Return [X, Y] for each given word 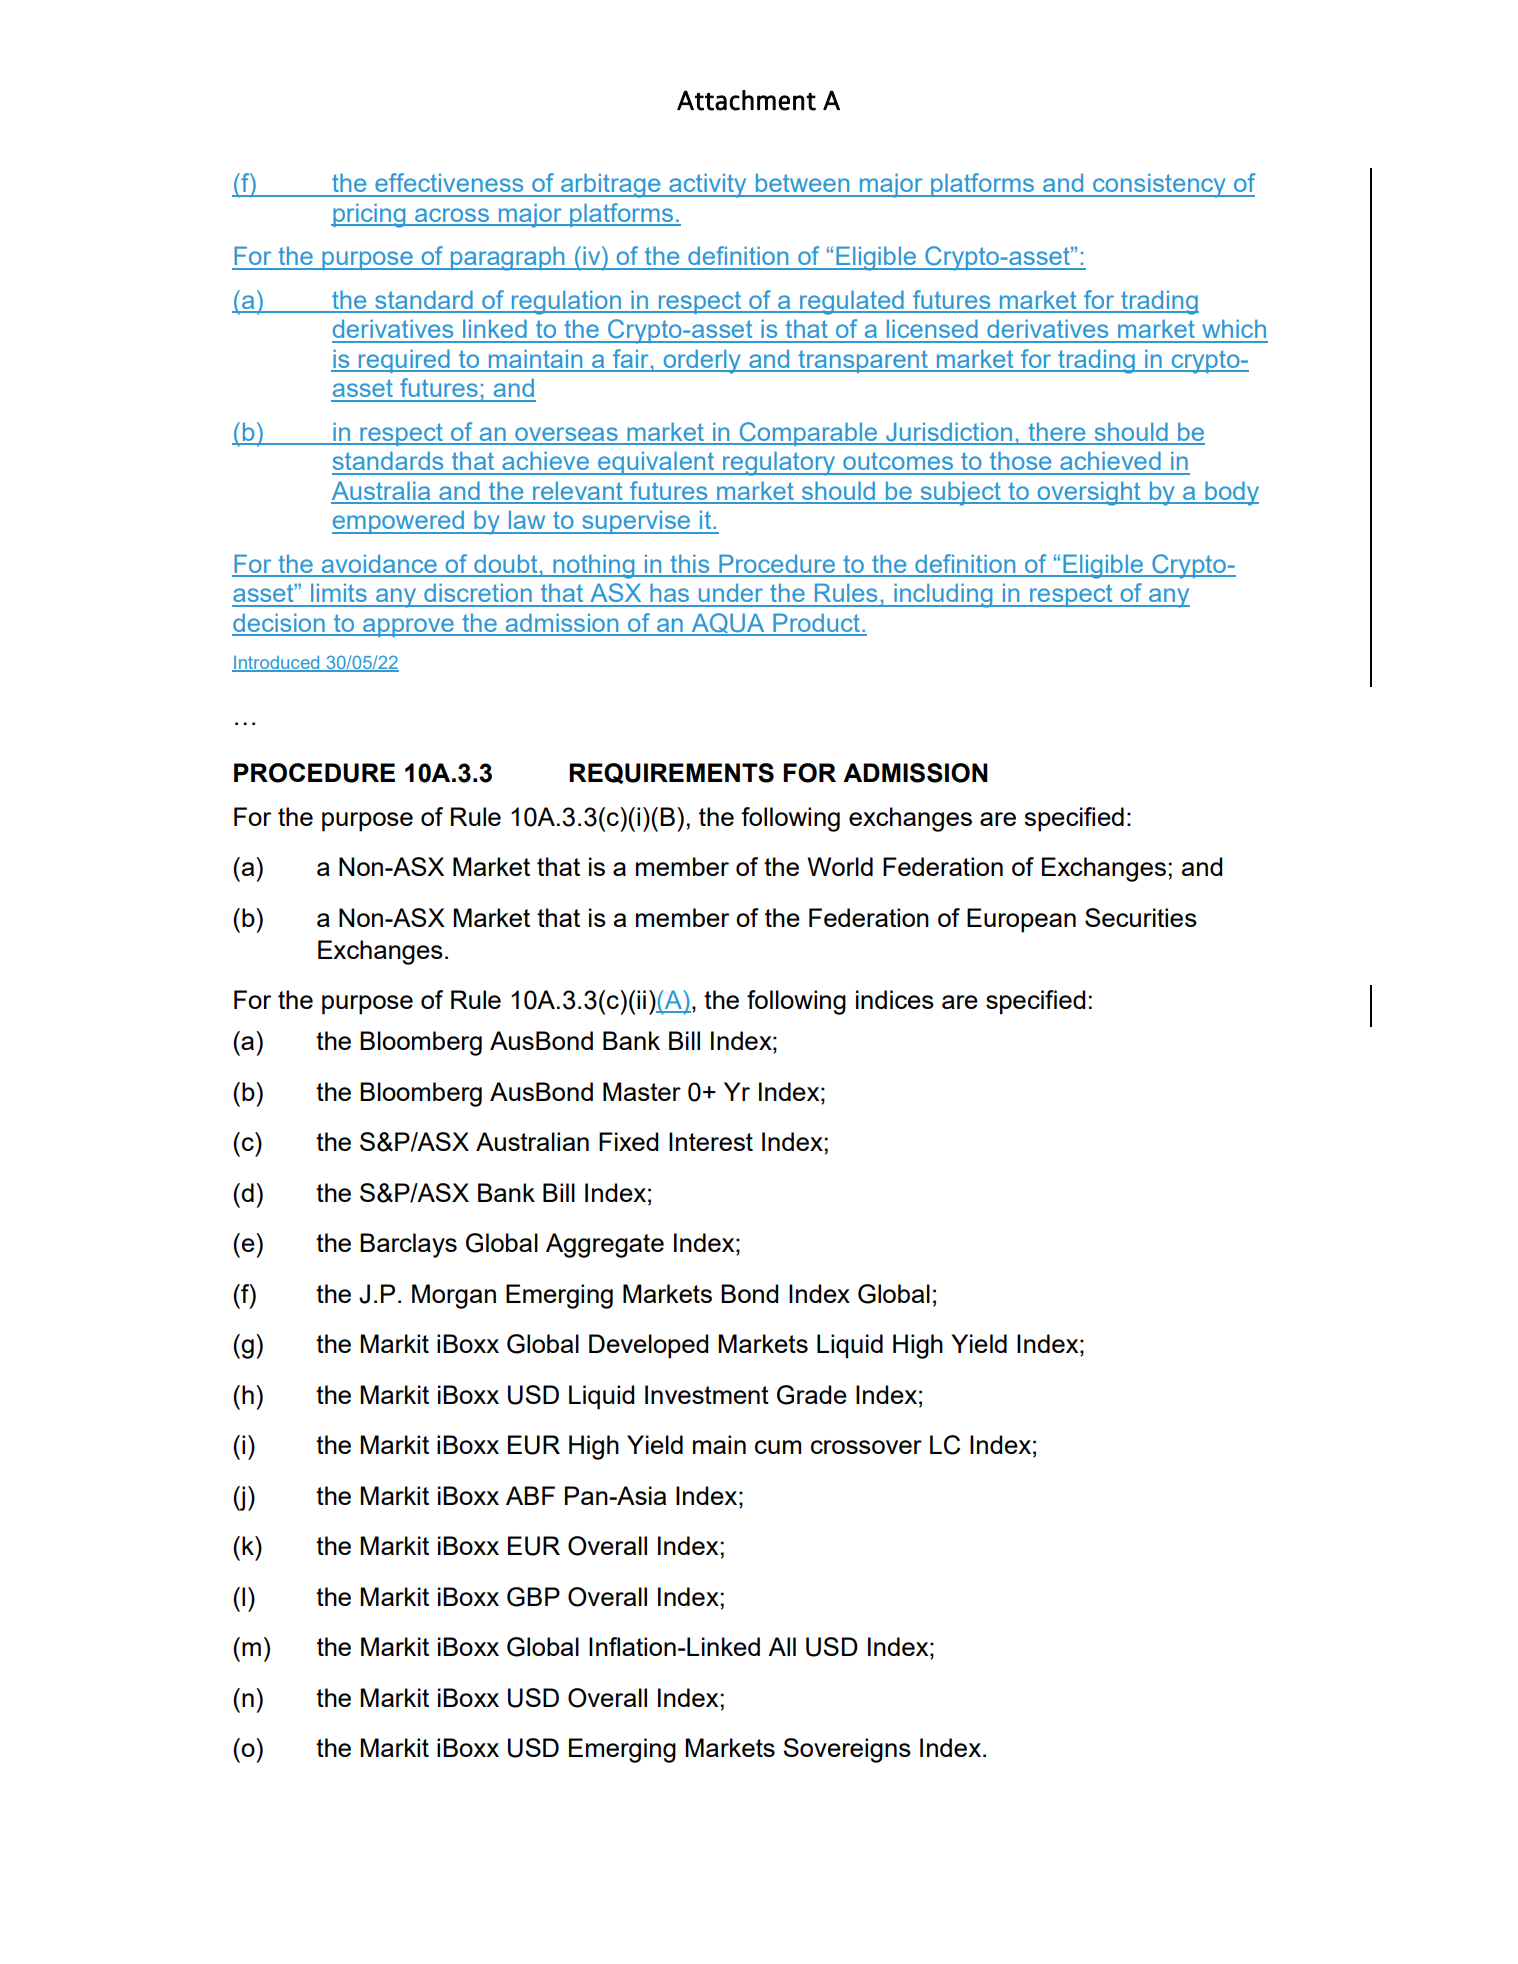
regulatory [779, 463]
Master [642, 1091]
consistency [1159, 185]
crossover [866, 1447]
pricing [369, 215]
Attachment [746, 100]
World [840, 866]
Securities [1141, 917]
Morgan [454, 1296]
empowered [399, 522]
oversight [1089, 493]
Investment [707, 1394]
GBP [533, 1597]
